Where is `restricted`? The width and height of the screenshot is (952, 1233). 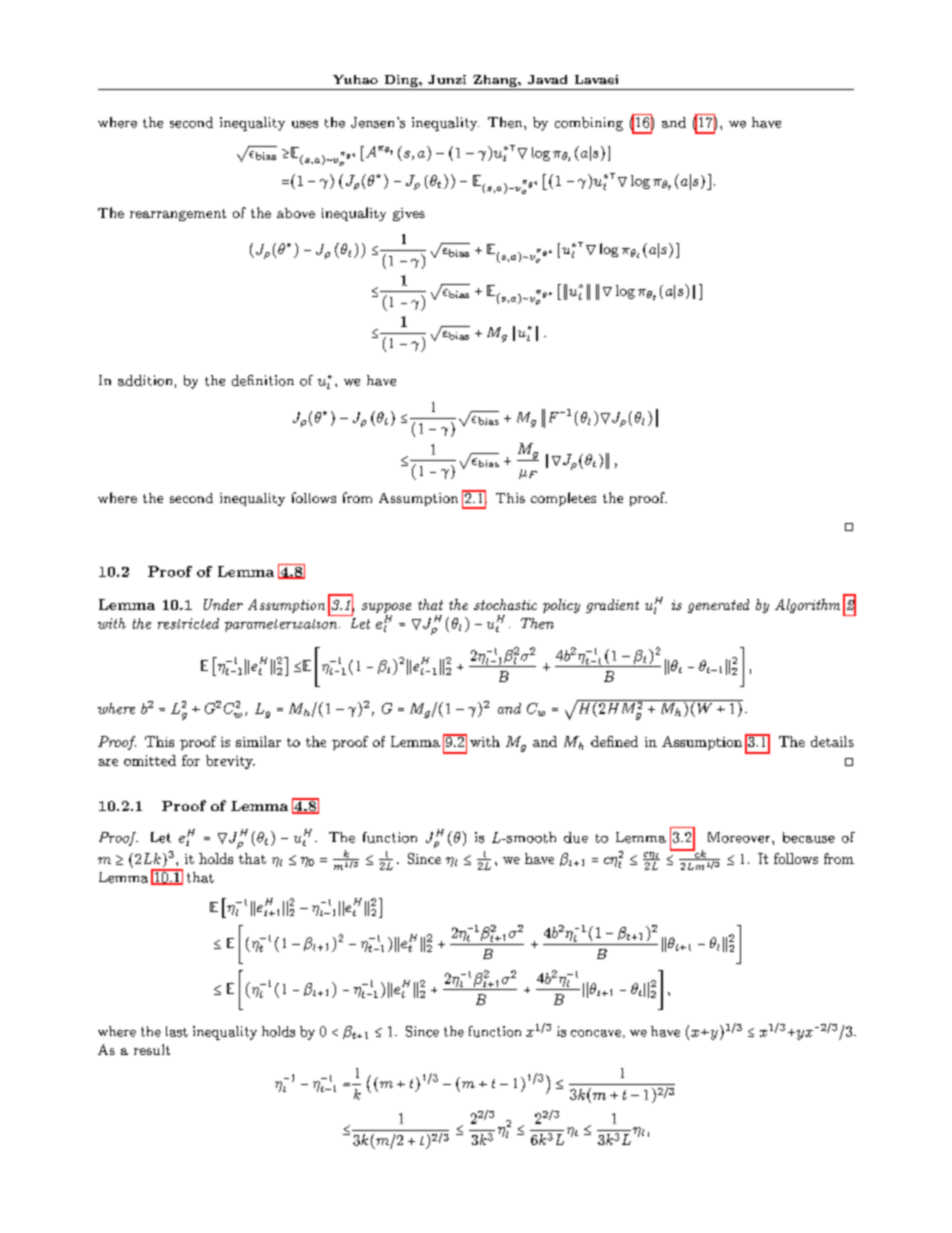 restricted is located at coordinates (188, 623).
